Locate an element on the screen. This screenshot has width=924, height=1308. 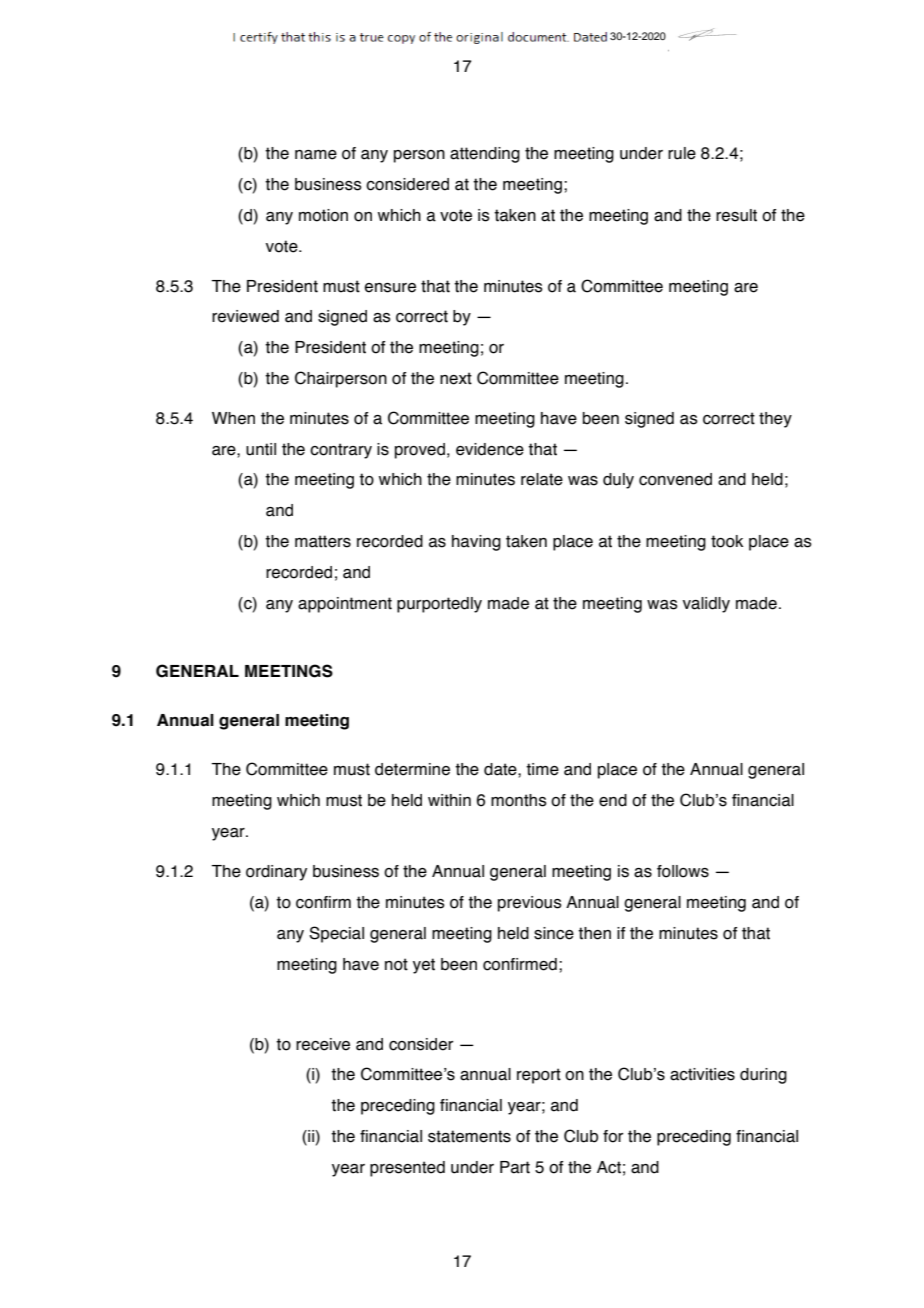
validly is located at coordinates (706, 605).
